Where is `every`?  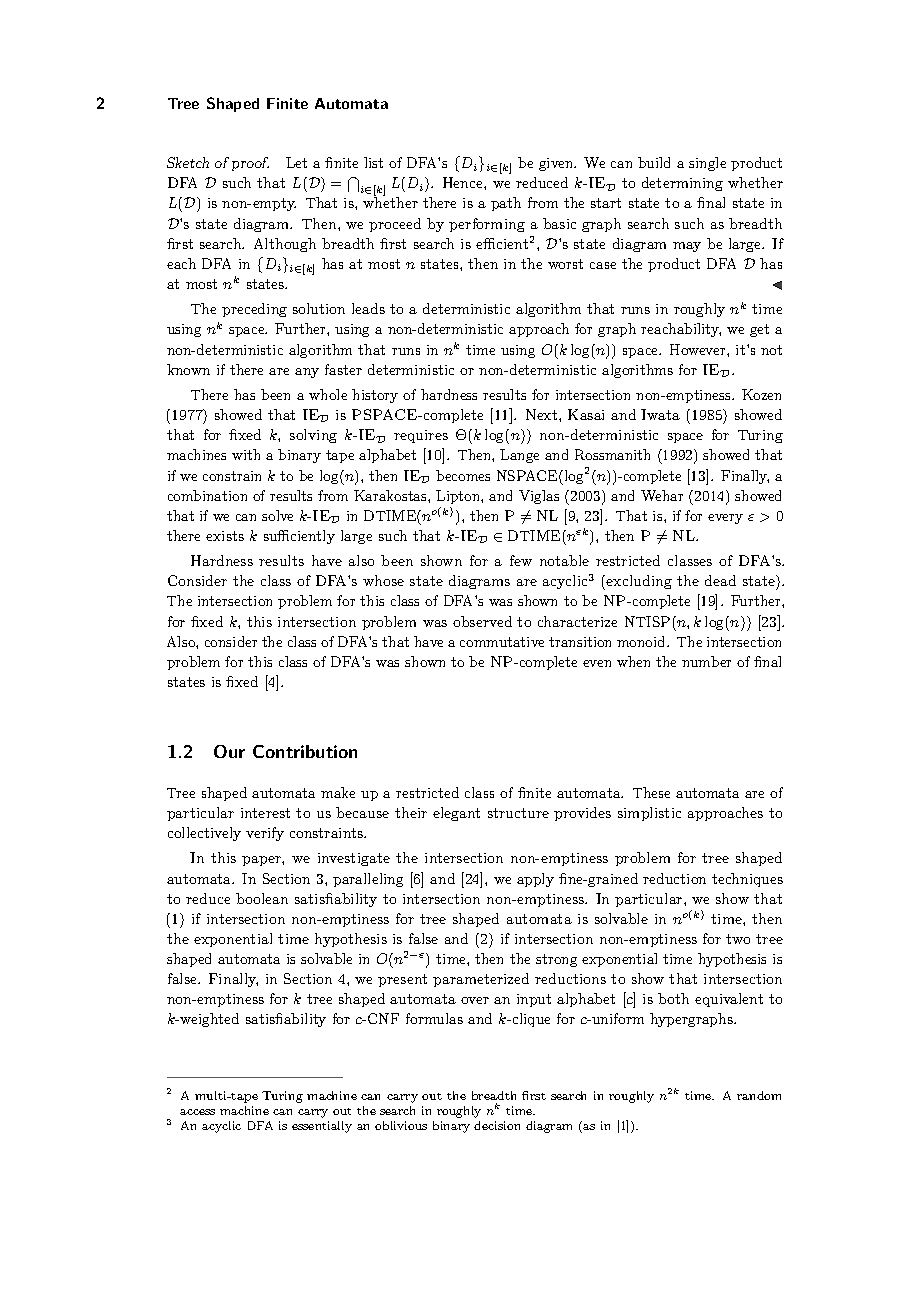
every is located at coordinates (725, 519).
